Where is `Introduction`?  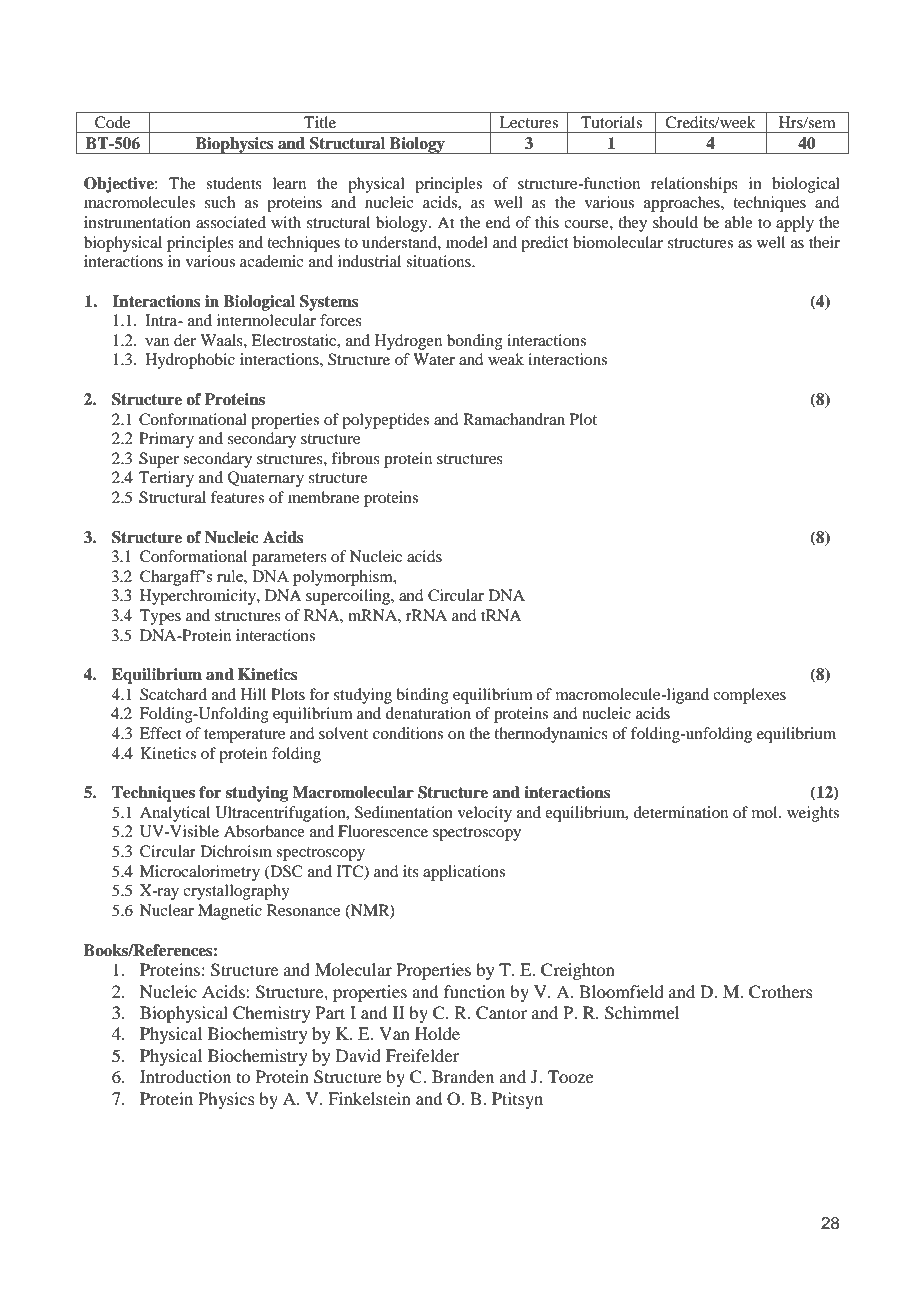
Introduction is located at coordinates (185, 1076).
